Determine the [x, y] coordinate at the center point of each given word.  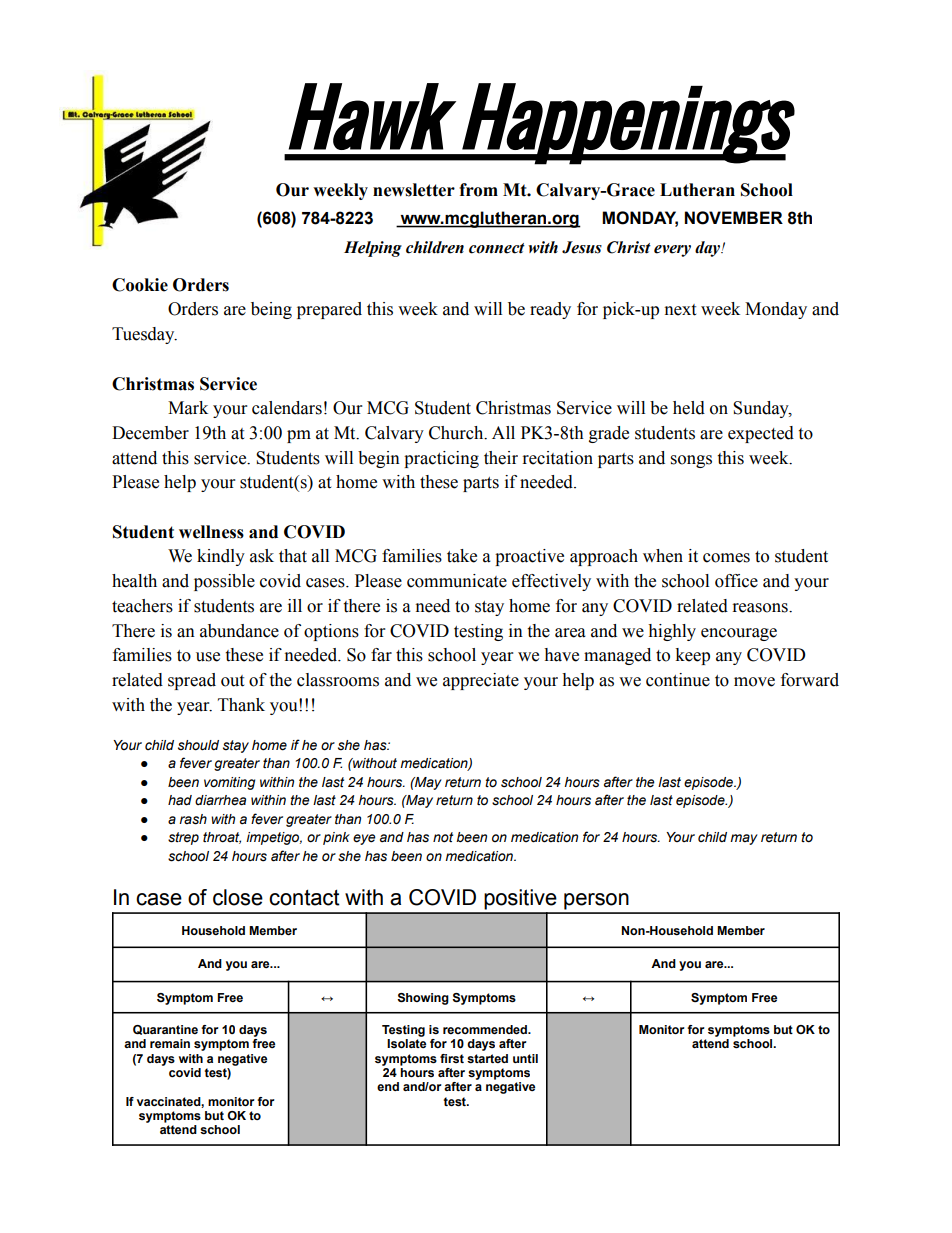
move [754, 682]
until [525, 1058]
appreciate [481, 681]
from [478, 190]
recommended [486, 1029]
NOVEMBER [734, 218]
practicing [441, 459]
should [198, 745]
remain [170, 1043]
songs [691, 461]
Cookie [140, 285]
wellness [211, 532]
